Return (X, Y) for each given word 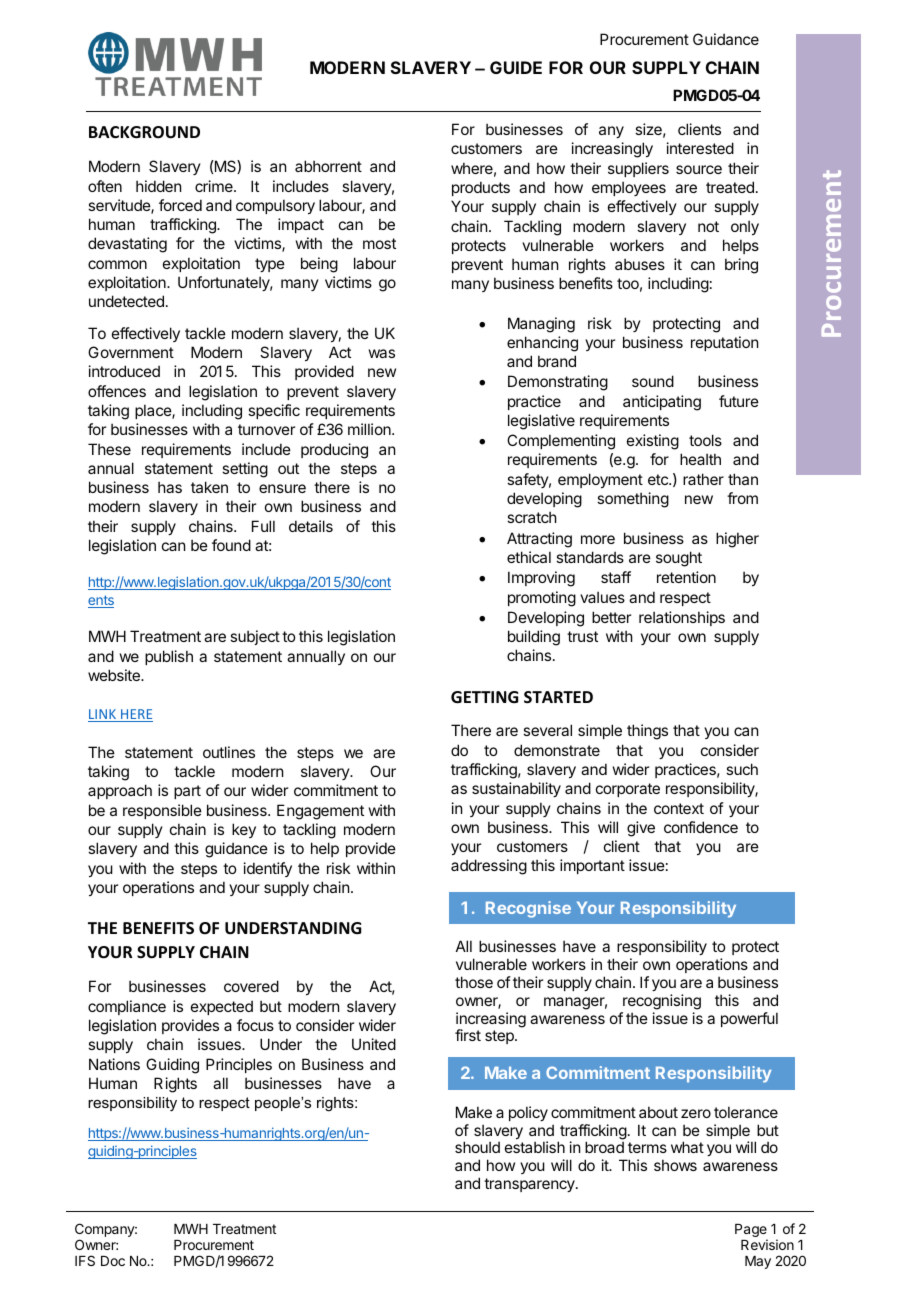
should (477, 1147)
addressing (489, 867)
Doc (113, 1261)
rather (703, 479)
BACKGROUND (144, 132)
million (370, 429)
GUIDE (516, 67)
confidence (701, 827)
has (170, 487)
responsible (162, 811)
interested (700, 148)
